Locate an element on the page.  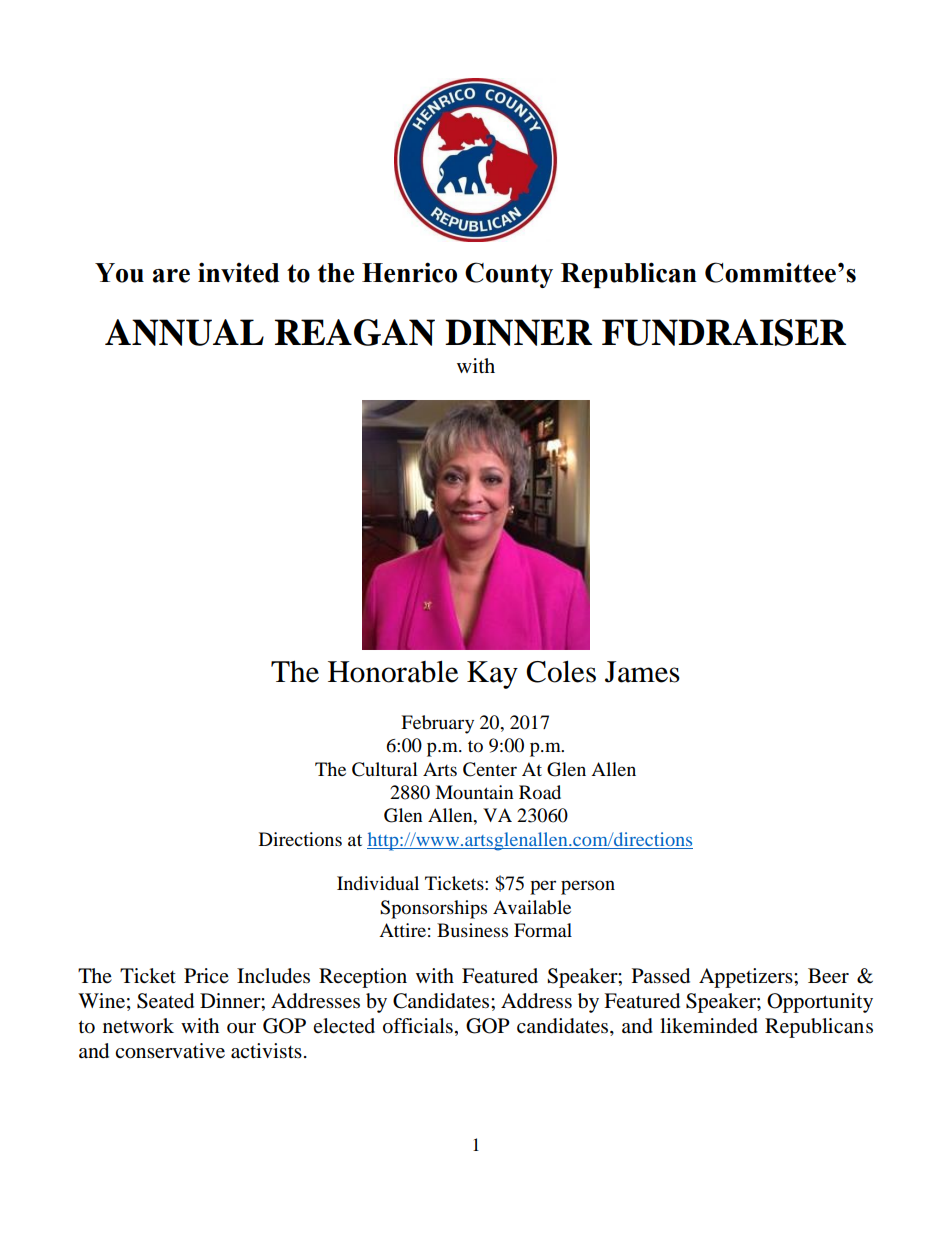
officials is located at coordinates (418, 1026).
